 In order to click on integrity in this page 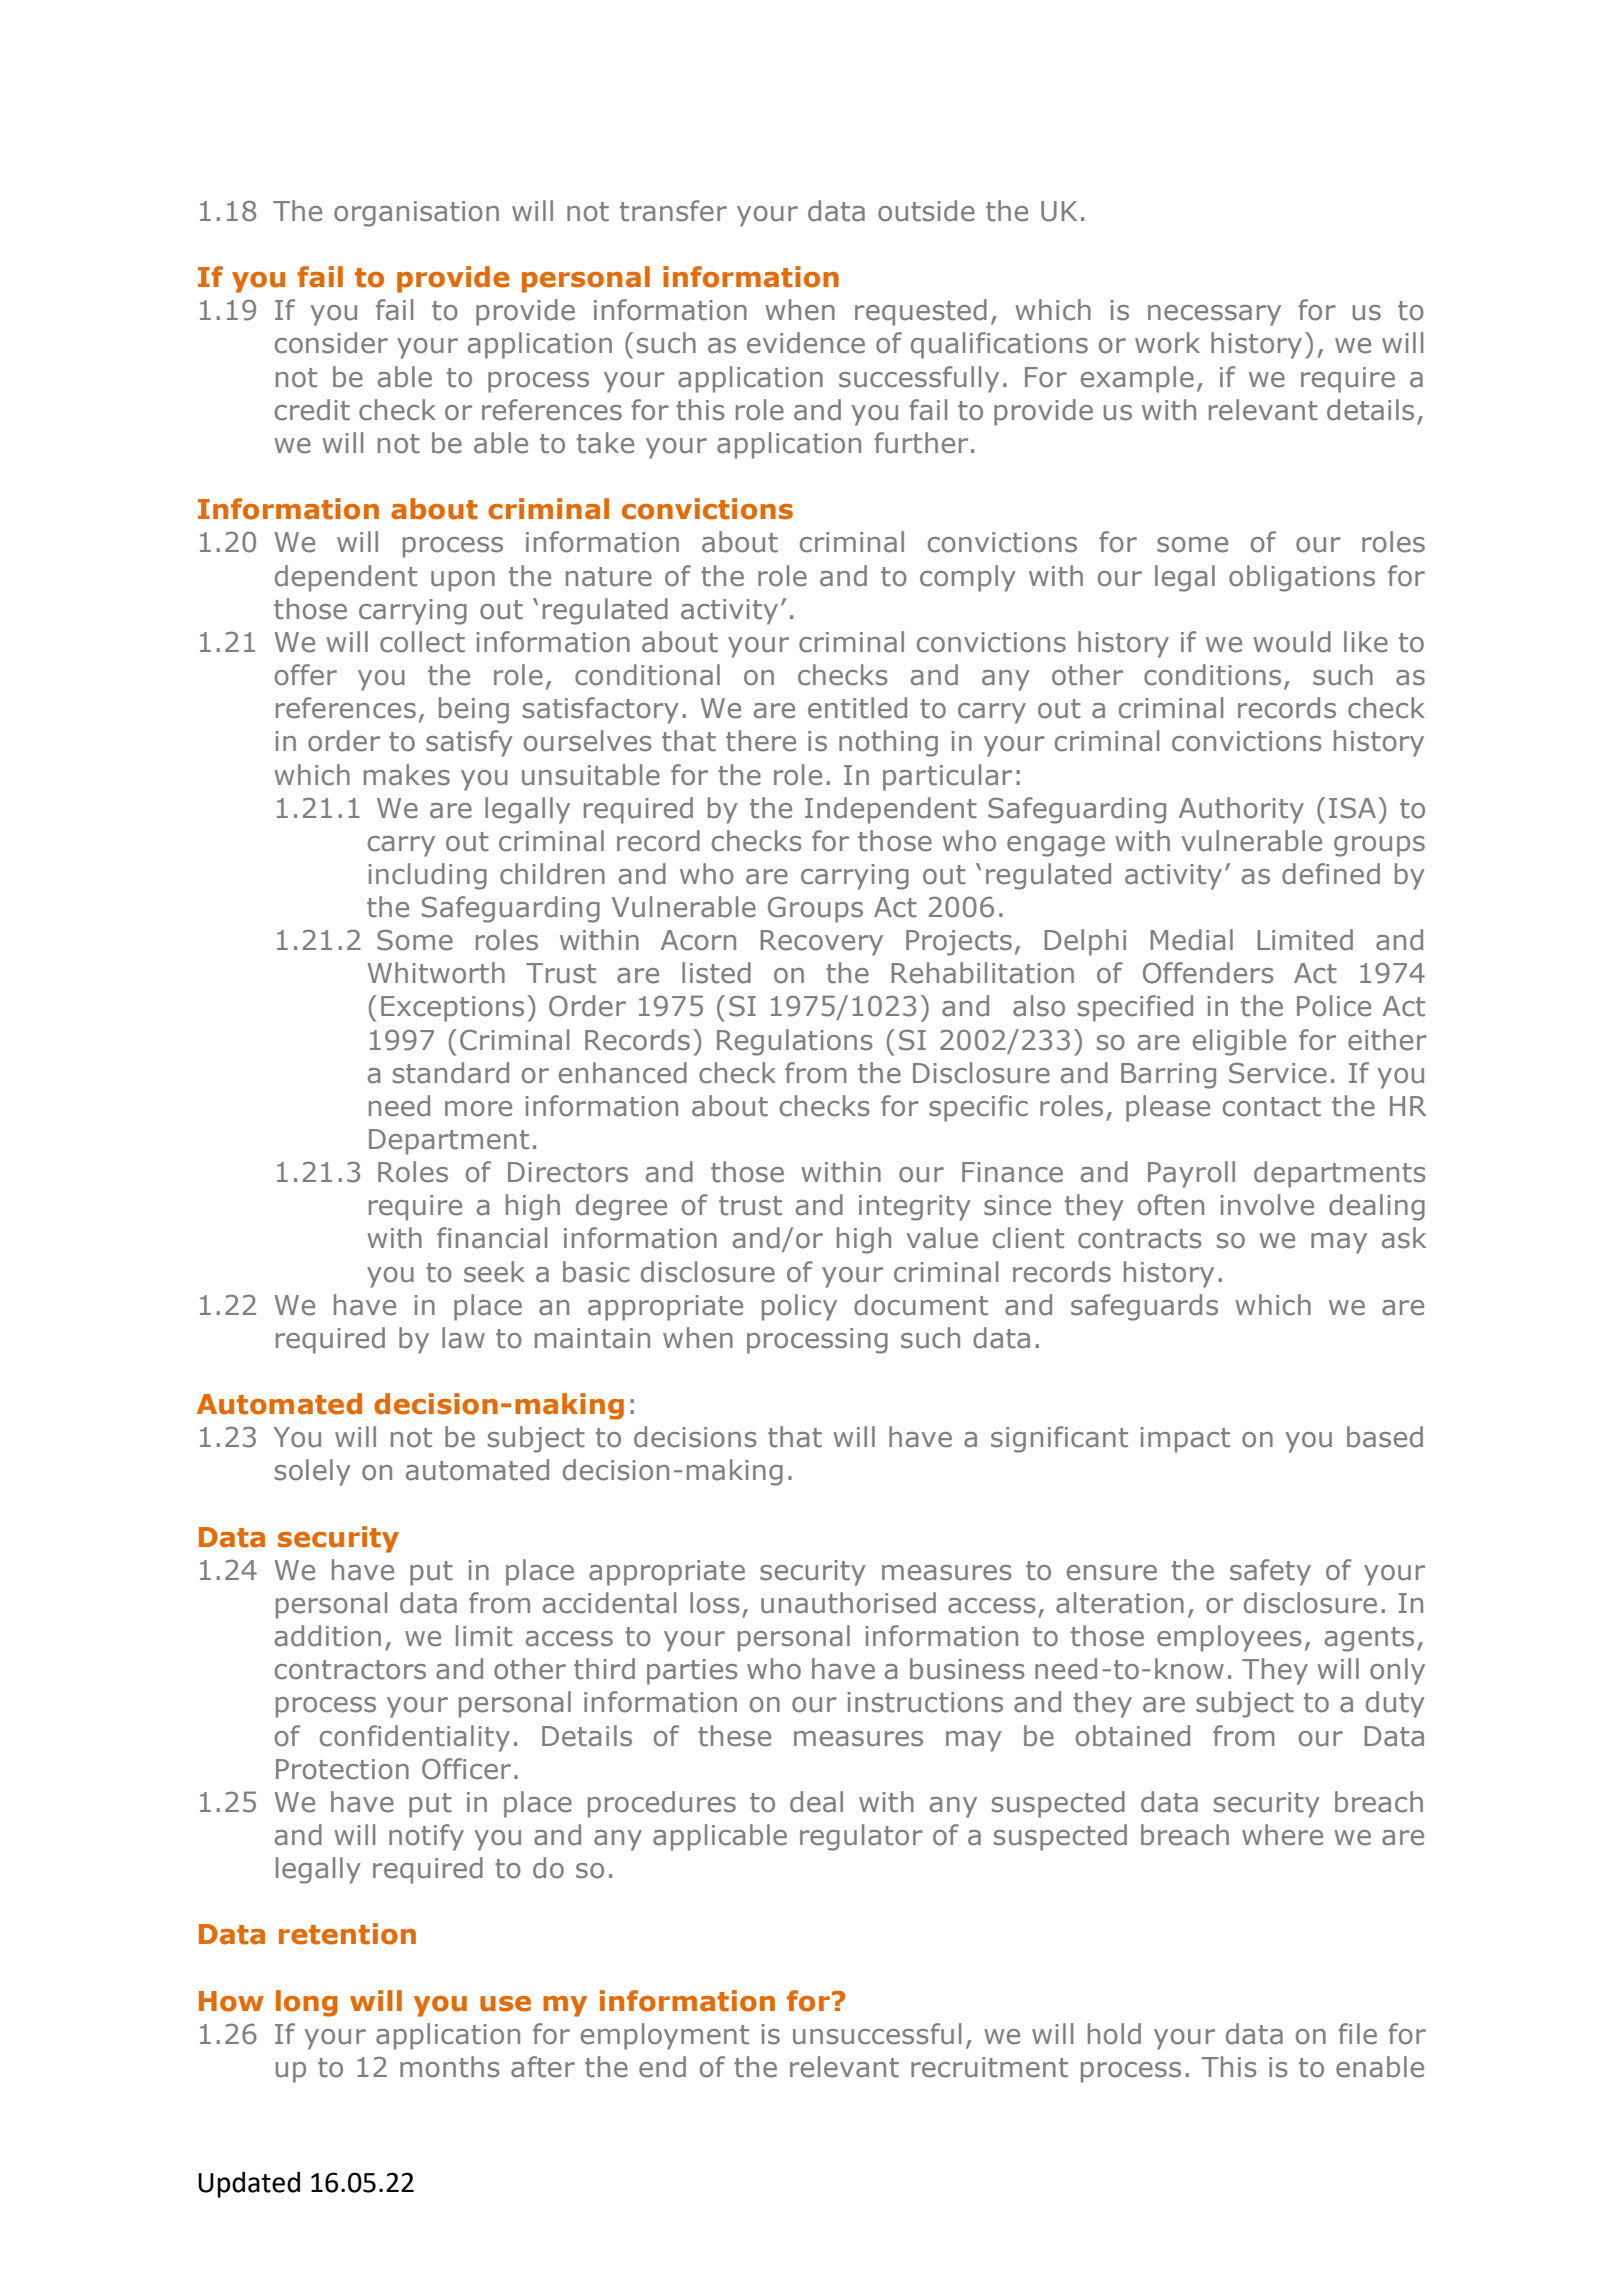, I will do `click(915, 1208)`.
